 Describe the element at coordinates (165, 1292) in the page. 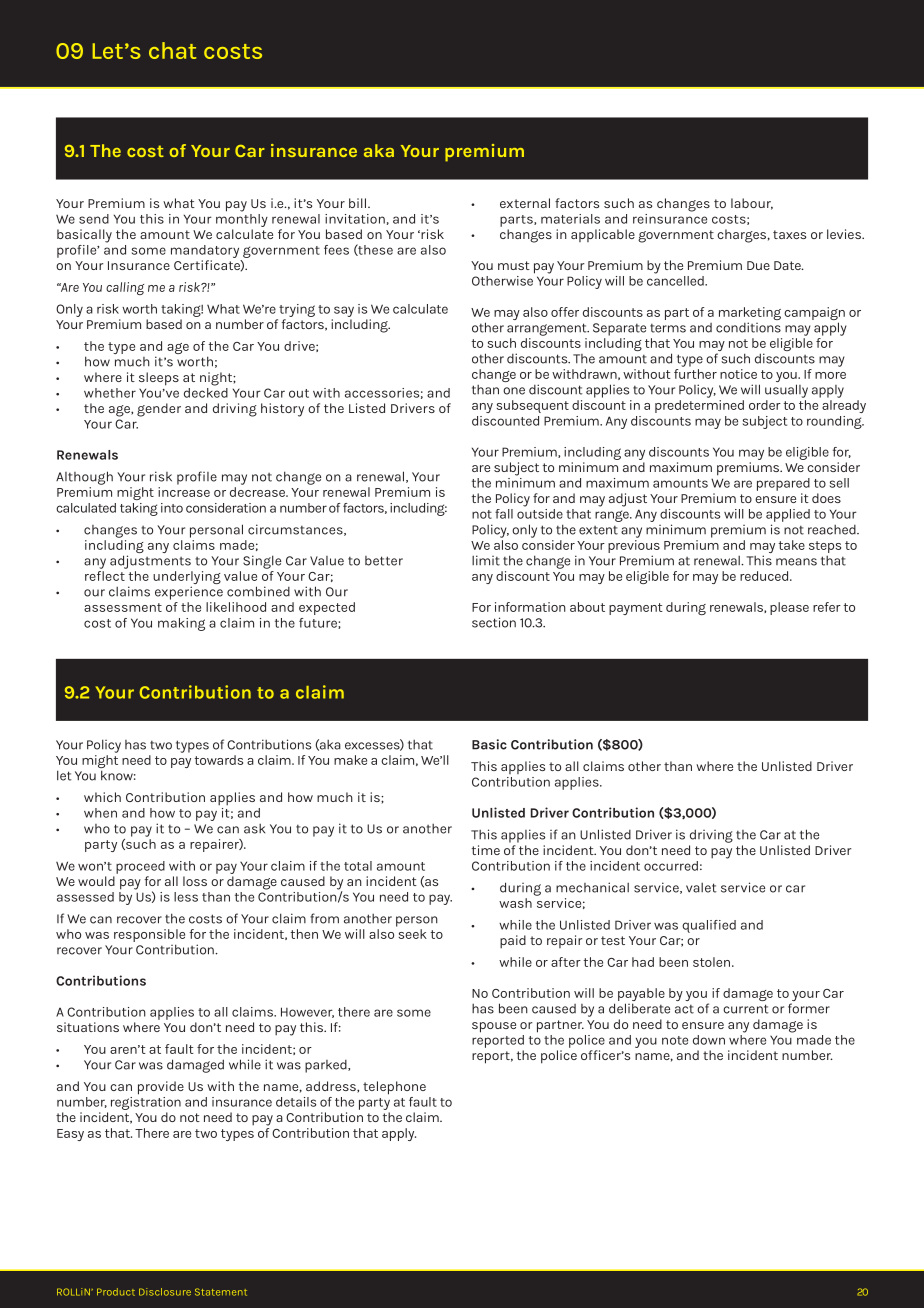

I see `Disclosure` at that location.
